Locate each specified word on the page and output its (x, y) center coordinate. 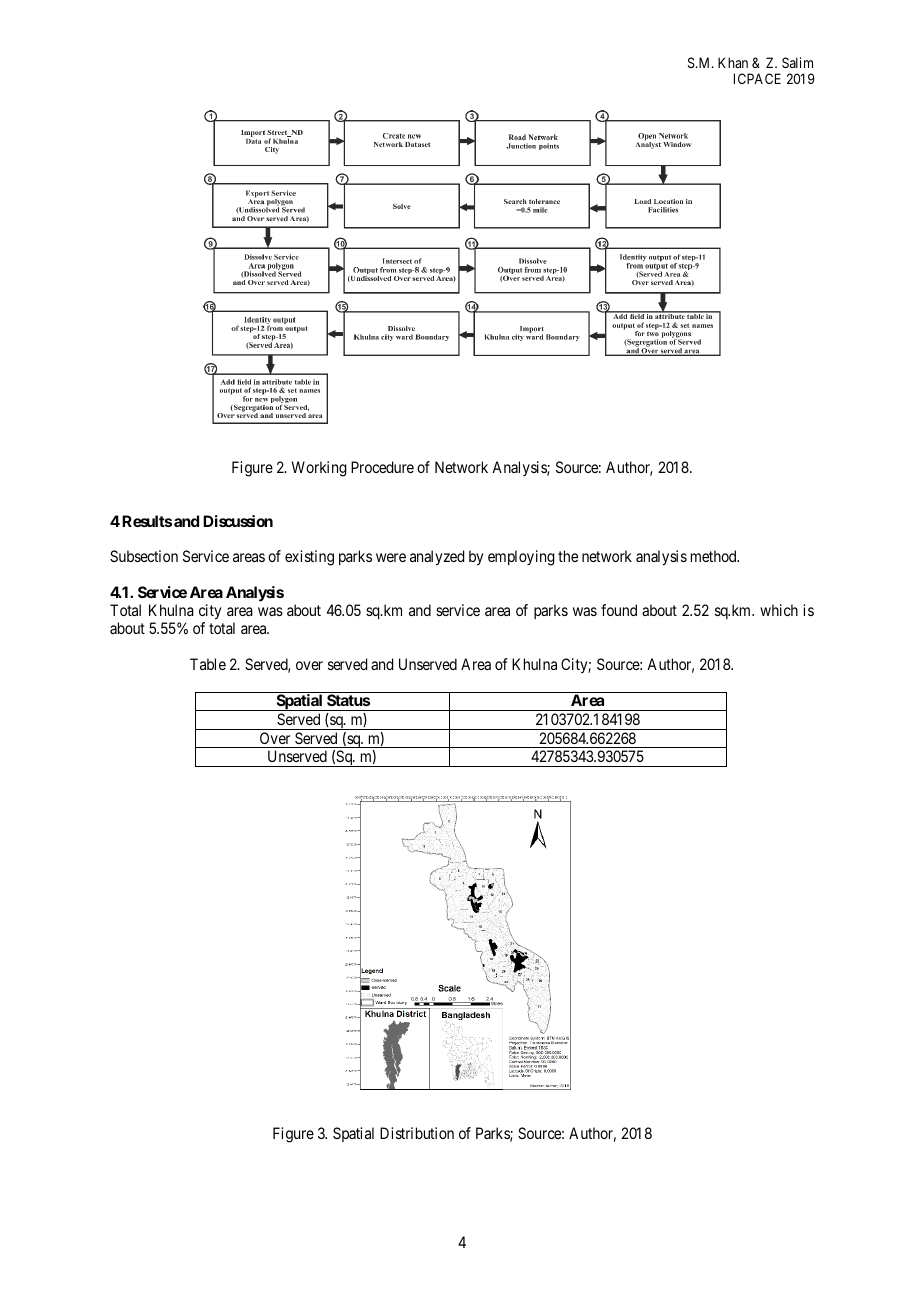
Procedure (382, 467)
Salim (797, 62)
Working (319, 469)
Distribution (417, 1133)
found (619, 610)
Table (208, 664)
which (779, 610)
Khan (733, 62)
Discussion (238, 521)
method (715, 556)
